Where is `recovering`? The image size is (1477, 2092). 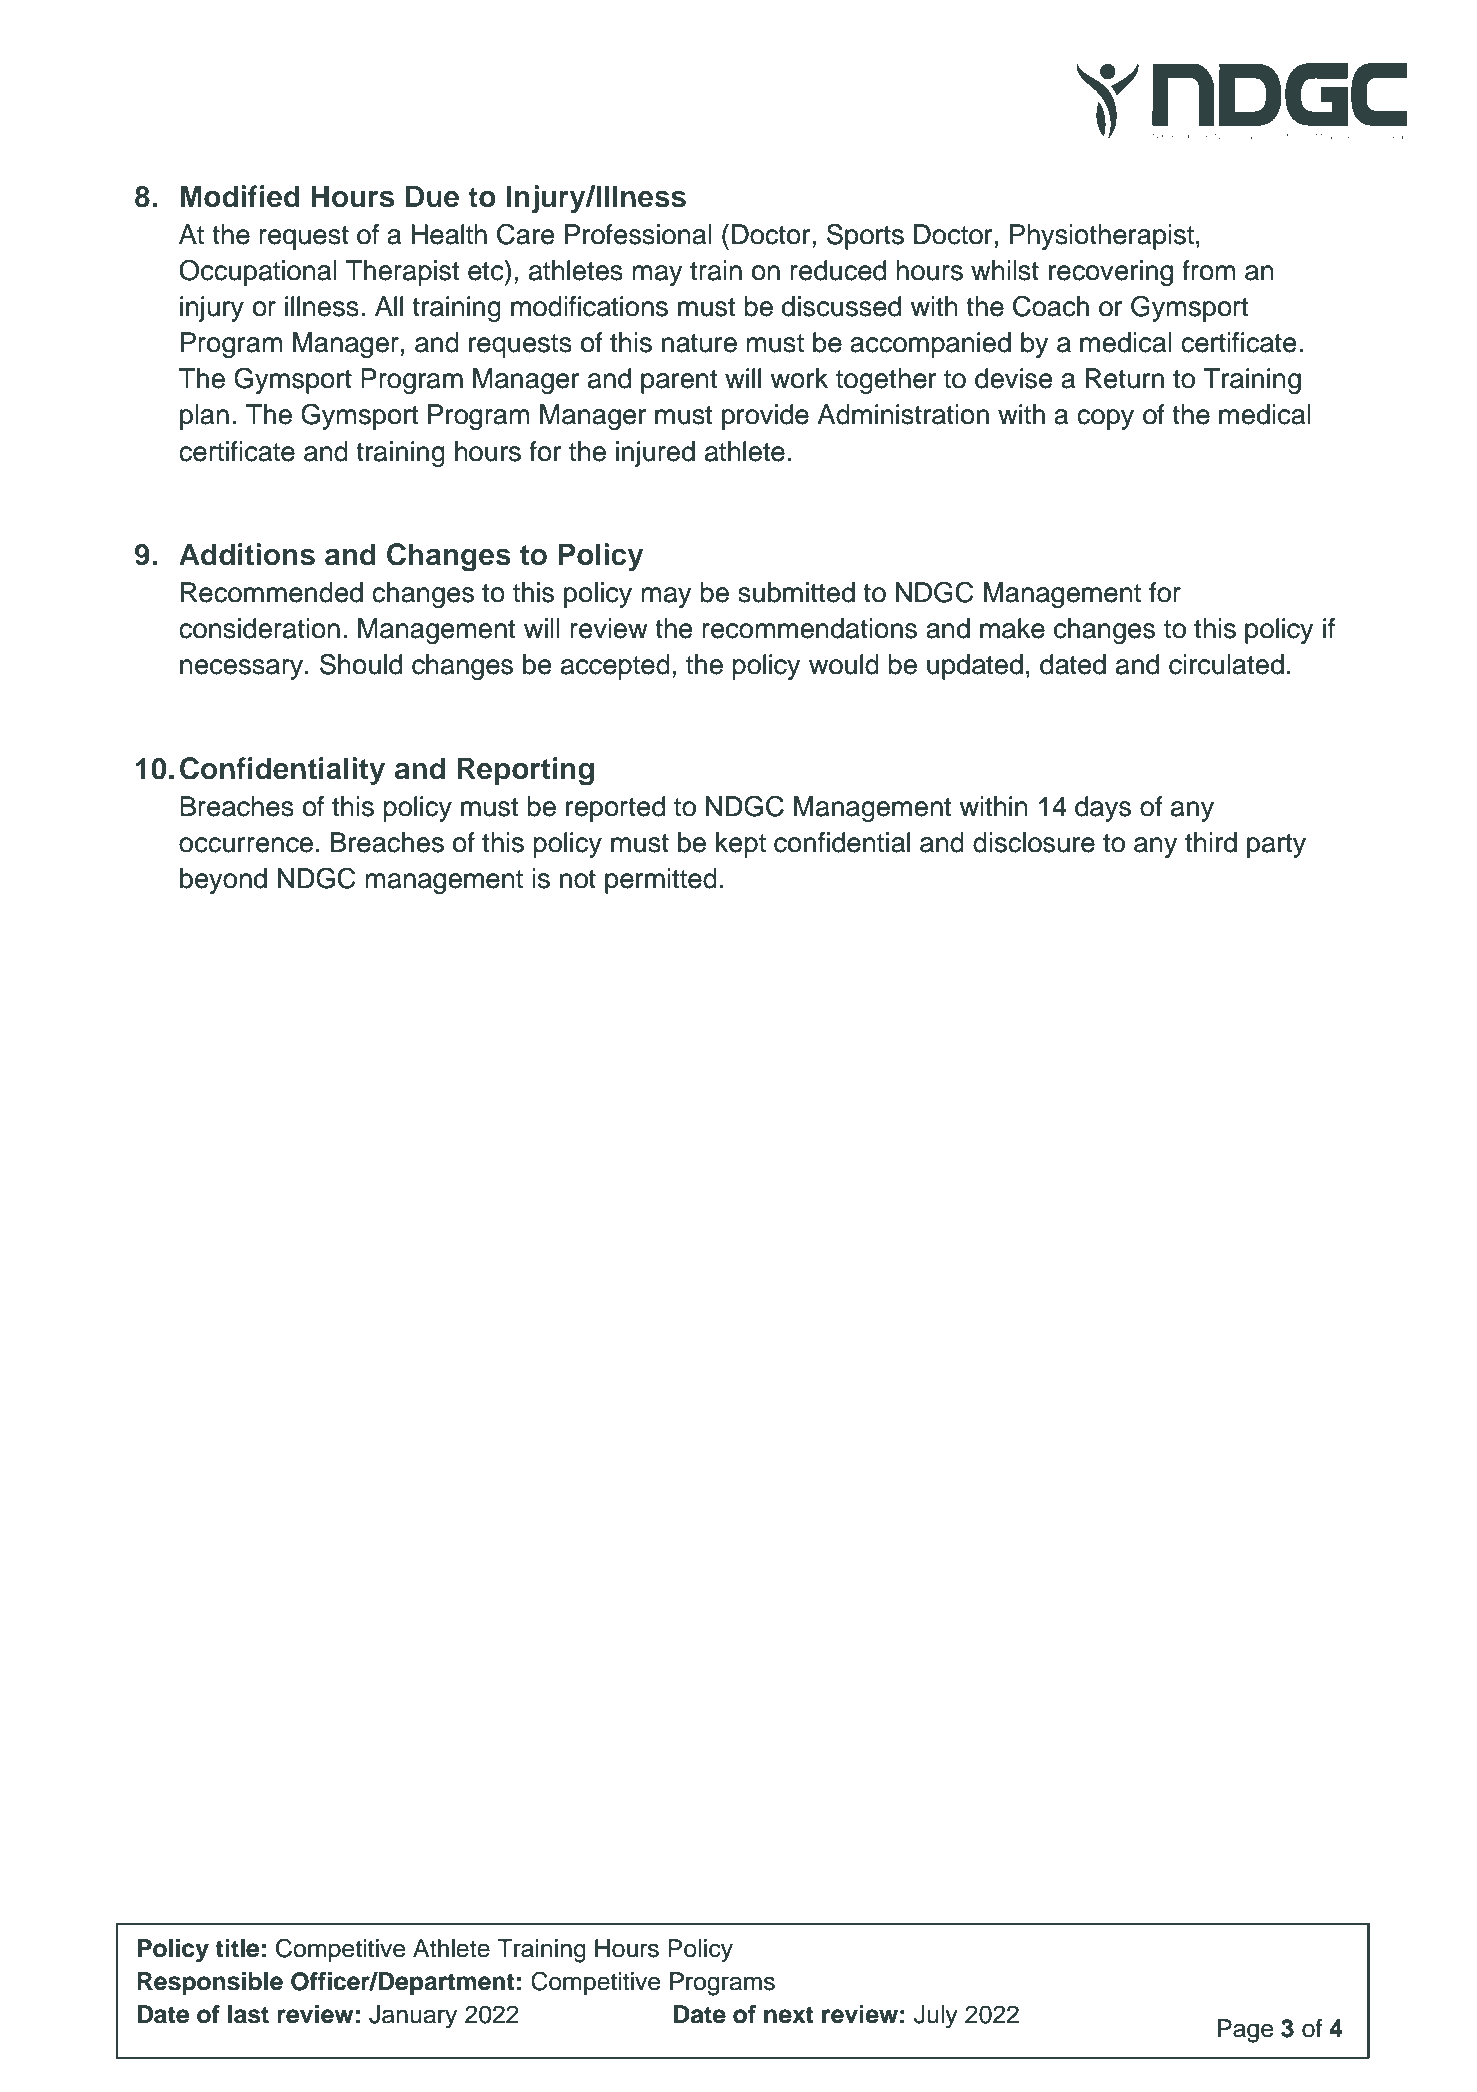
recovering is located at coordinates (1111, 273).
